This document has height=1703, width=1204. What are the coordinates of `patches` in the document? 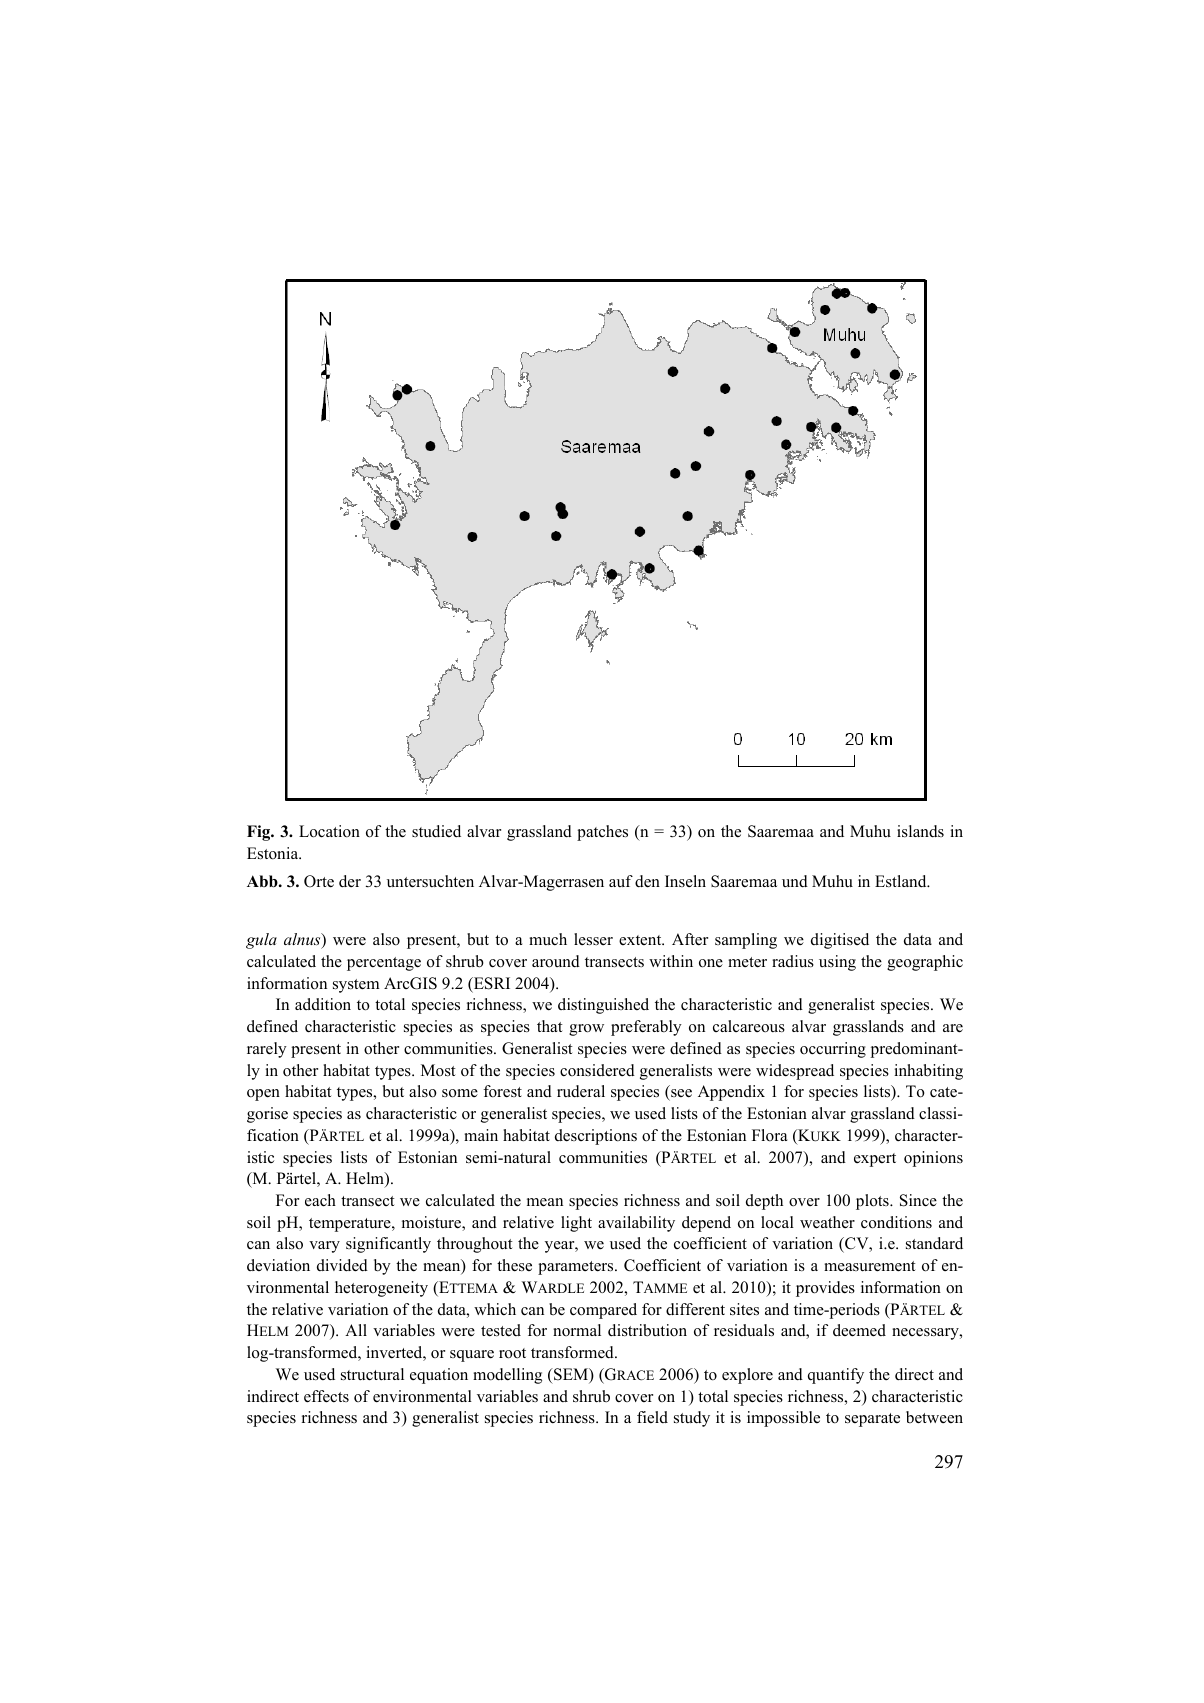 It's located at (602, 833).
